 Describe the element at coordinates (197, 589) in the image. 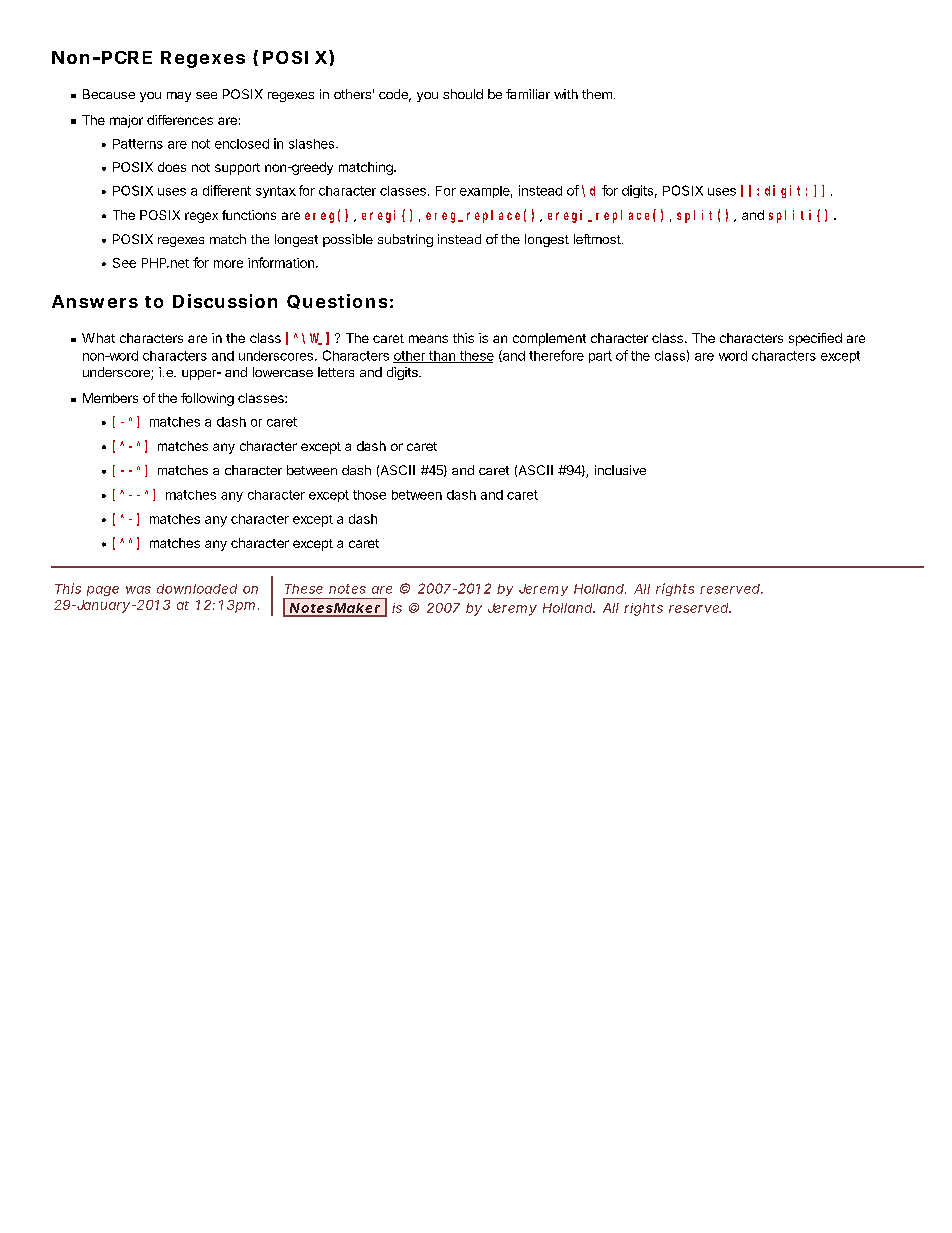

I see `downloaded` at that location.
